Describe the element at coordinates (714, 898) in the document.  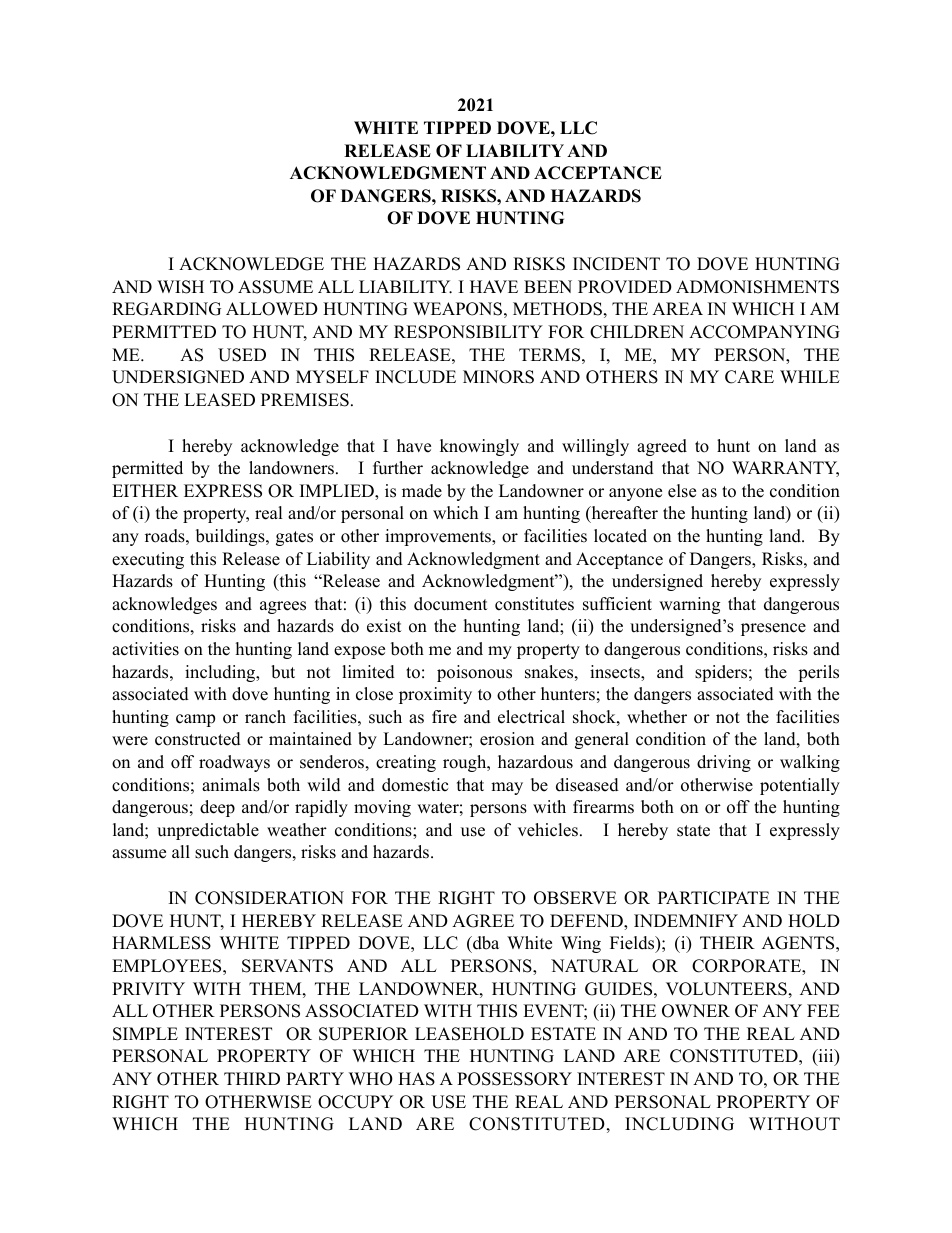
I see `PARTICIPATE` at that location.
